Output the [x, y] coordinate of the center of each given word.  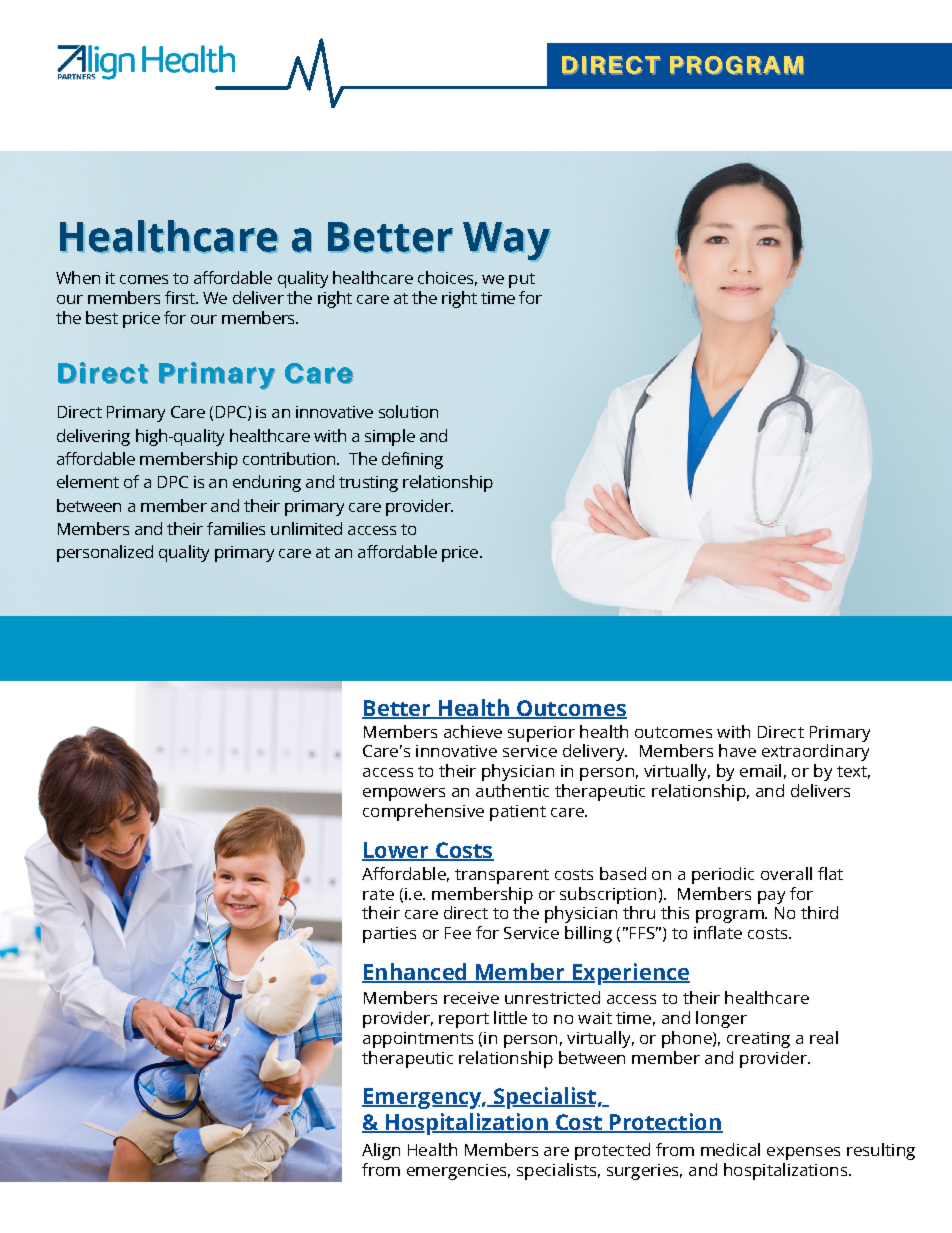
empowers [404, 794]
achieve [473, 731]
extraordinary [815, 752]
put [522, 280]
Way [506, 241]
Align [381, 1151]
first [181, 297]
